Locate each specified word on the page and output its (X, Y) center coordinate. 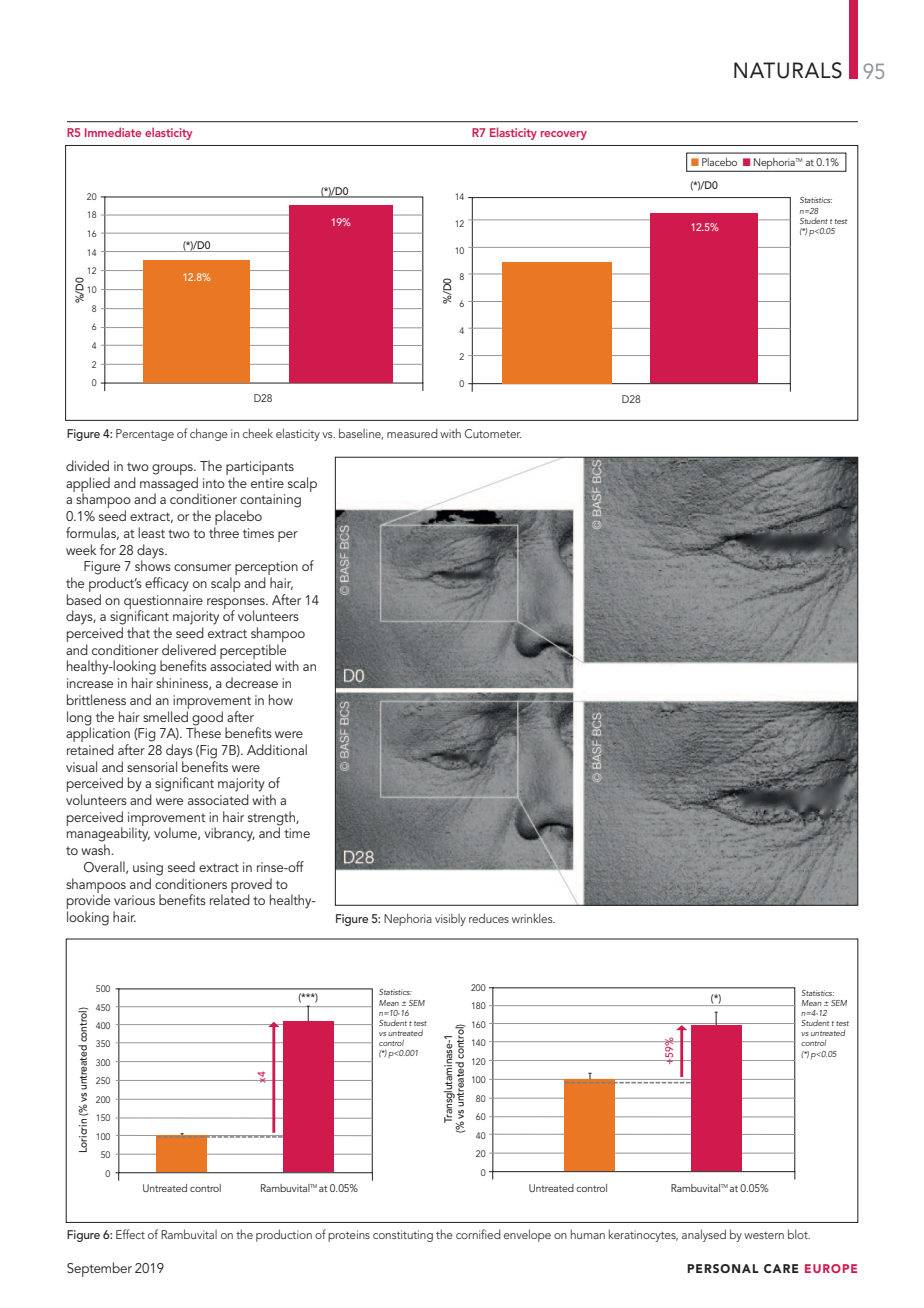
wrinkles (533, 918)
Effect (130, 1234)
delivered (189, 649)
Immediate (113, 132)
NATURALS (788, 70)
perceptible (253, 652)
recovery (564, 135)
